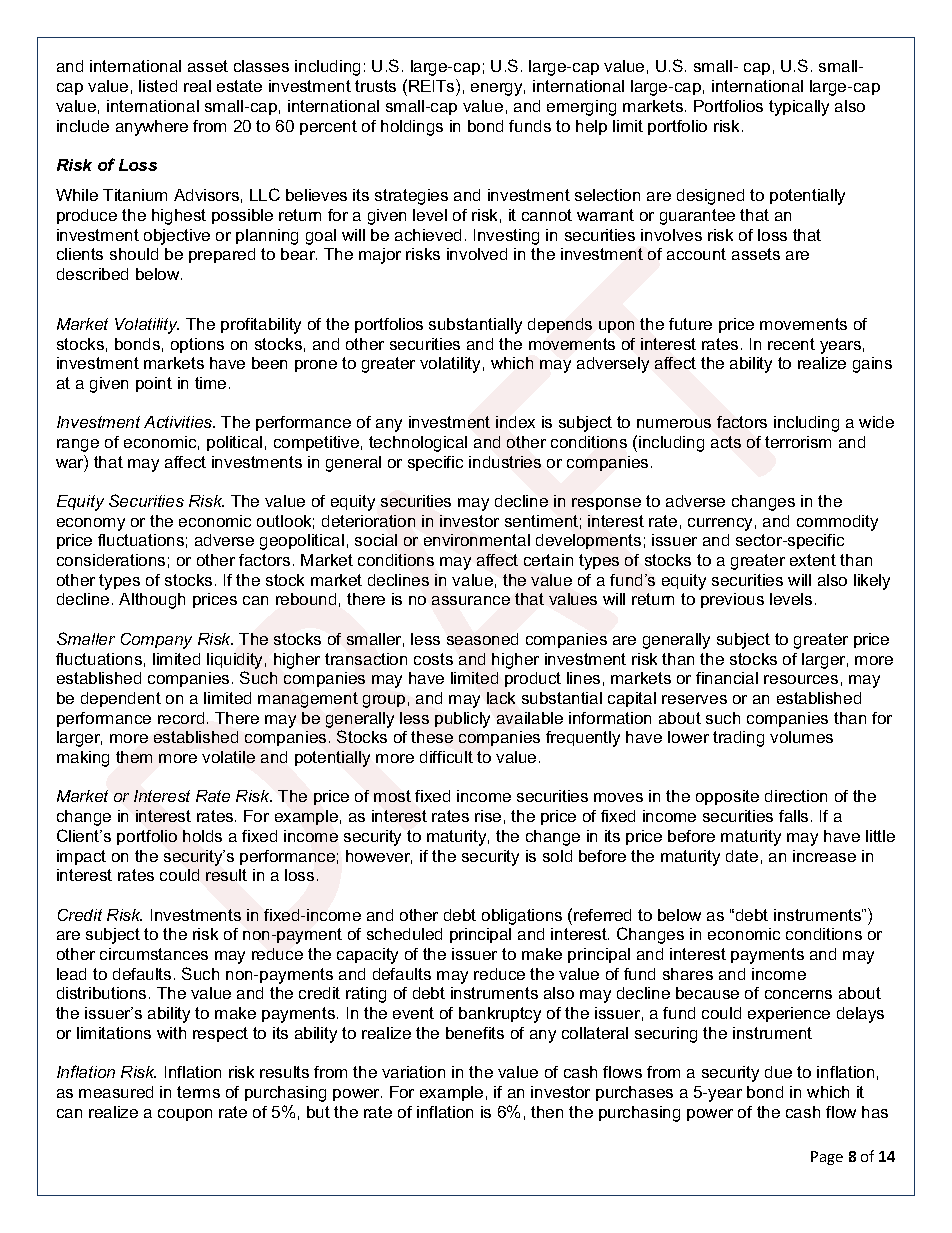 The height and width of the image is (1233, 952). What do you see at coordinates (471, 600) in the image?
I see `assurance` at bounding box center [471, 600].
